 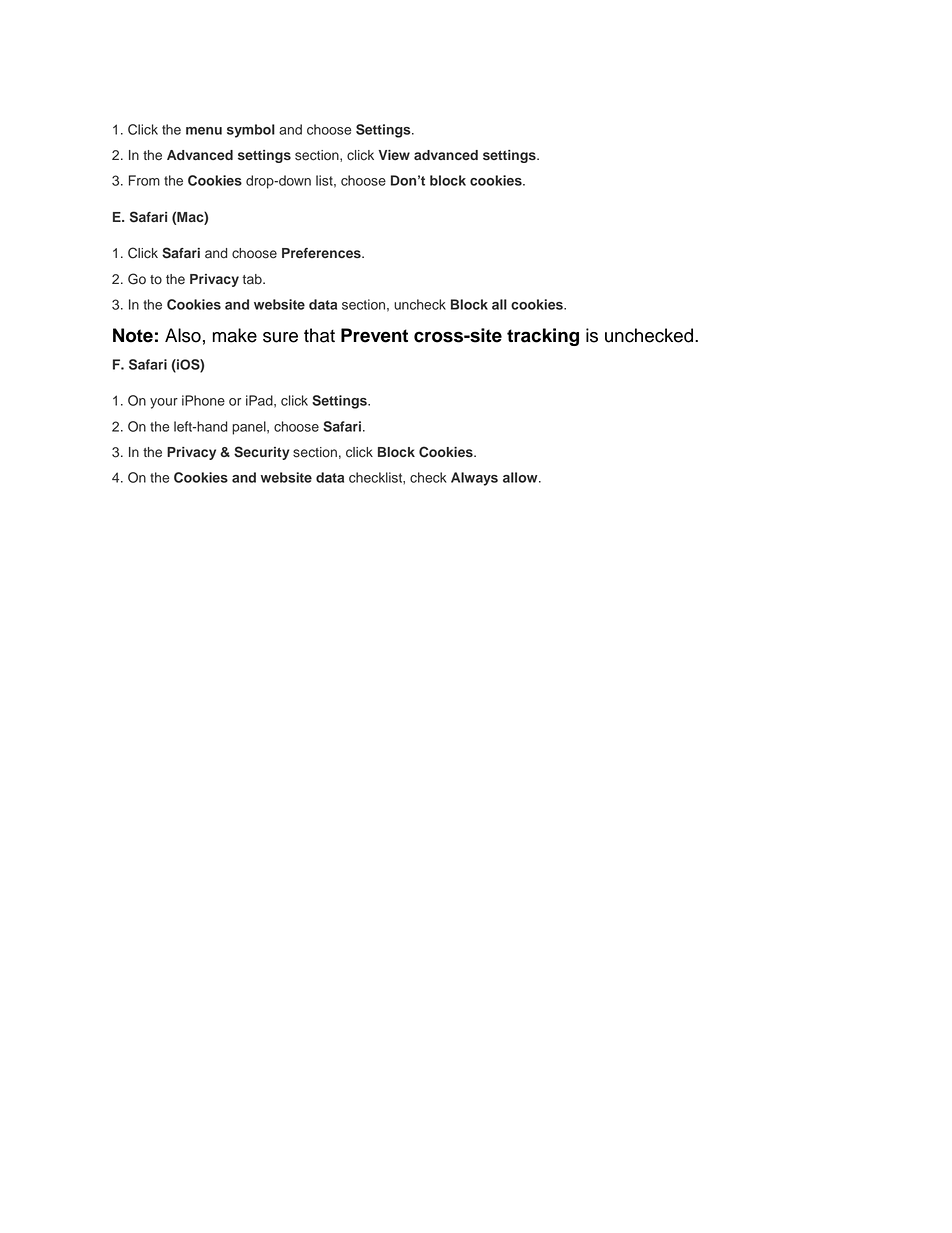 What do you see at coordinates (319, 335) in the page?
I see `that` at bounding box center [319, 335].
